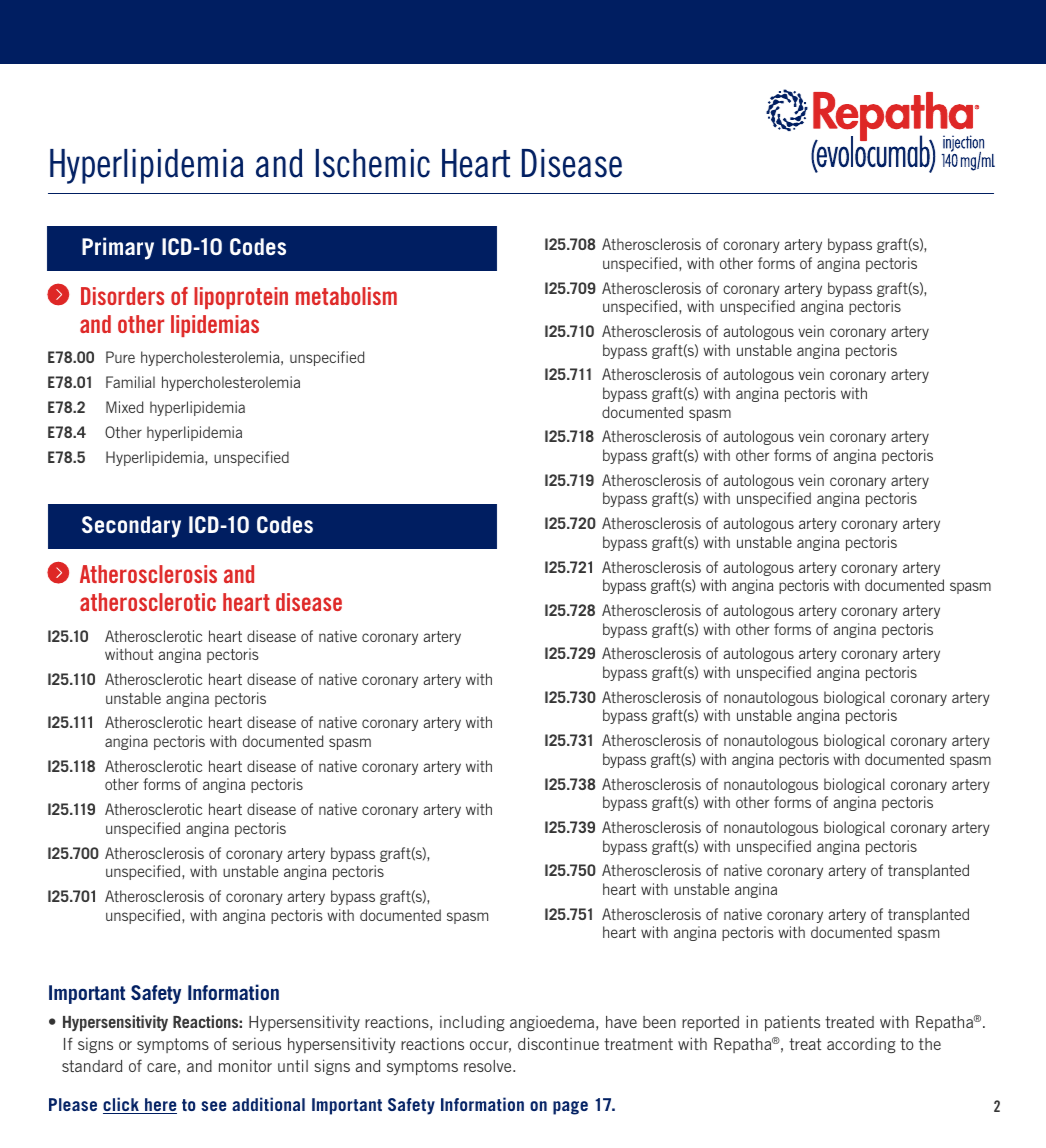  Describe the element at coordinates (160, 1106) in the page. I see `here` at that location.
